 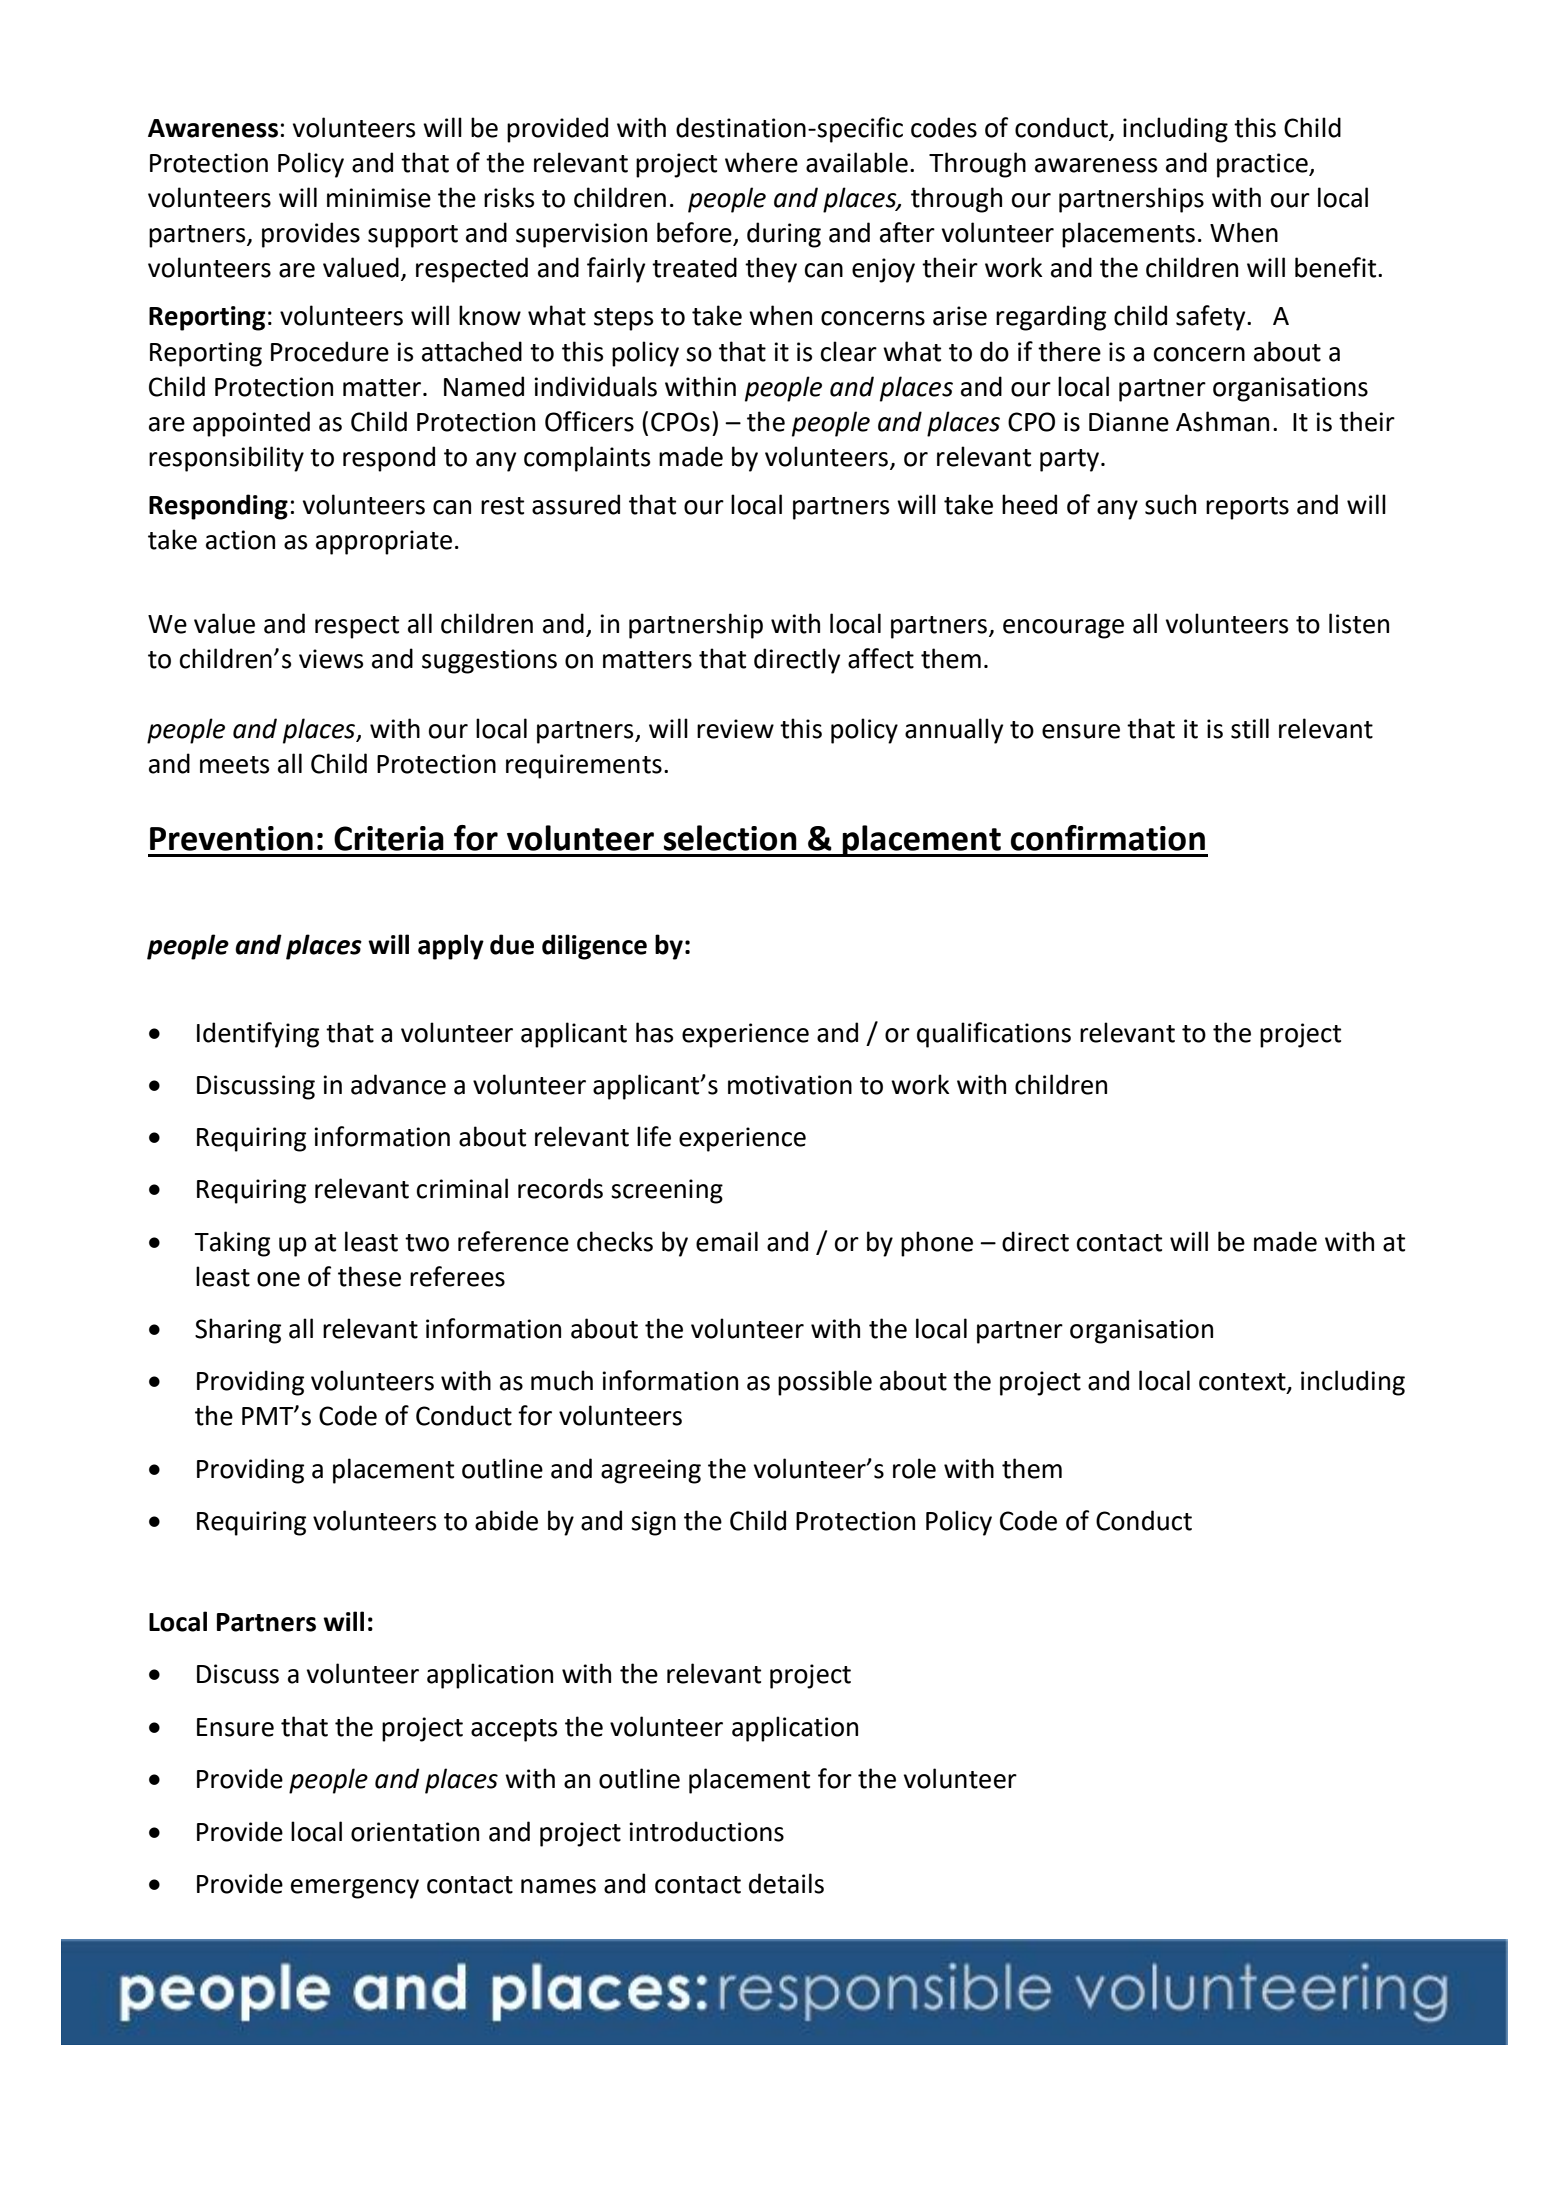 What do you see at coordinates (1243, 1383) in the image?
I see `context` at bounding box center [1243, 1383].
